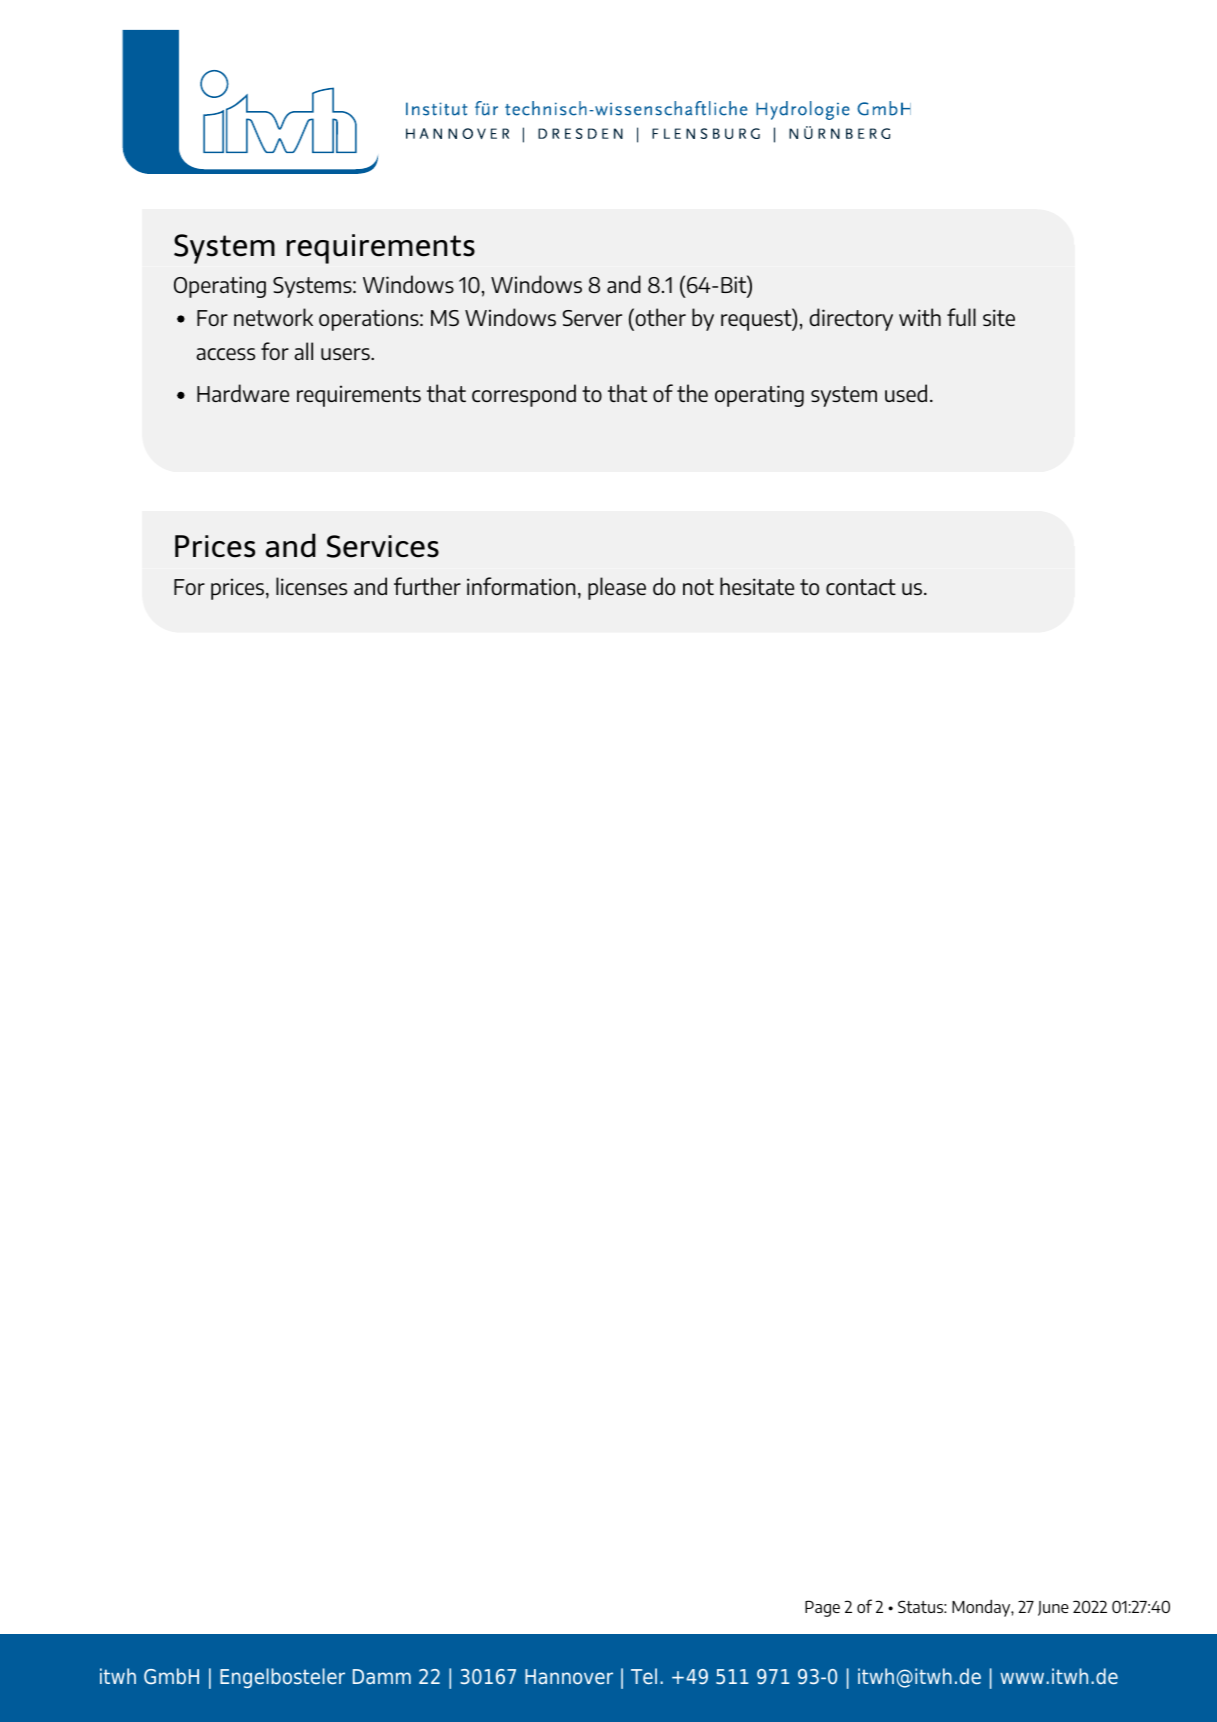  What do you see at coordinates (569, 1676) in the page?
I see `Hannover` at bounding box center [569, 1676].
